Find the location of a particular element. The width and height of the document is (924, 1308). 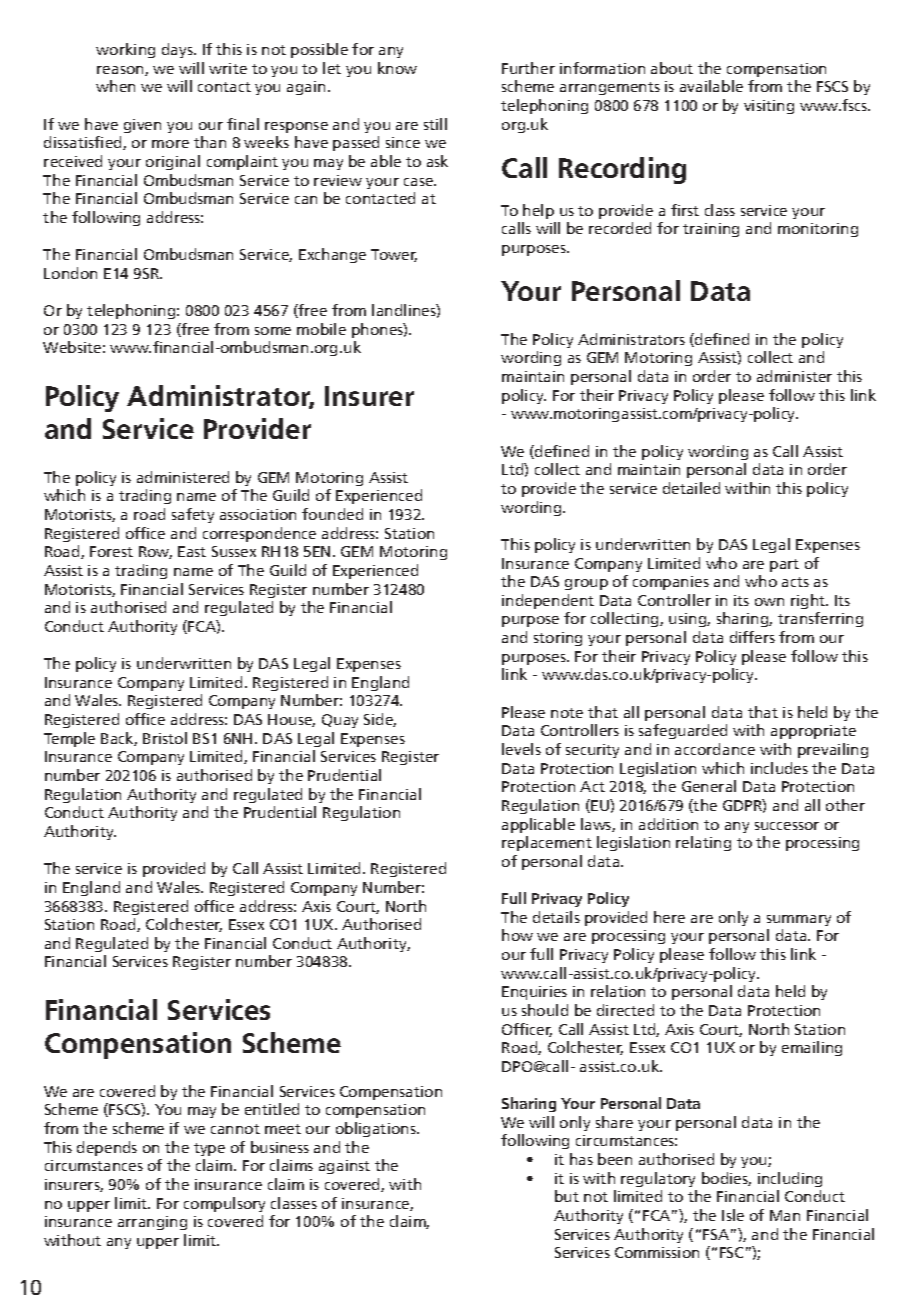

replacement is located at coordinates (547, 843).
